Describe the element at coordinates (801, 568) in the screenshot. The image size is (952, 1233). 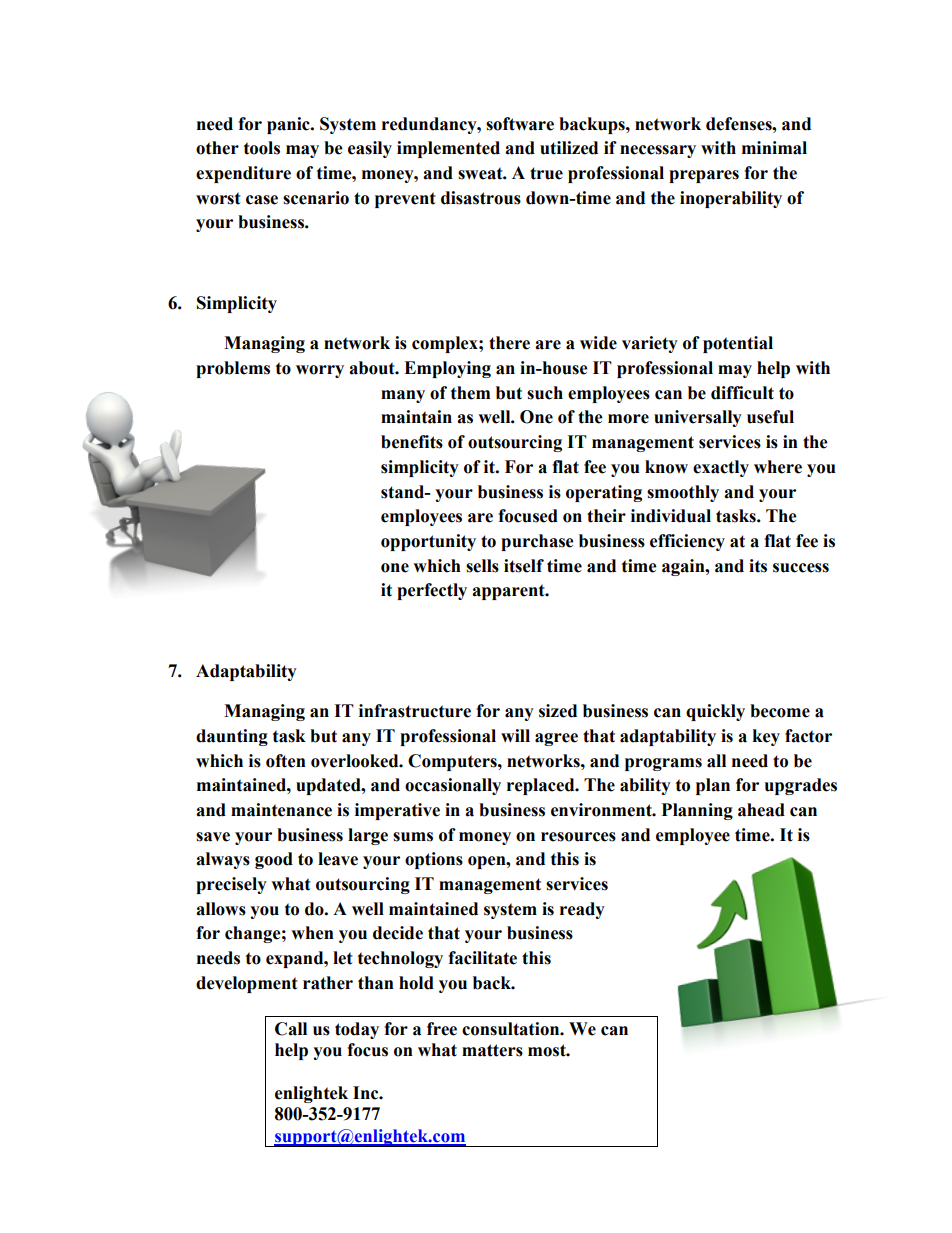
I see `success` at that location.
